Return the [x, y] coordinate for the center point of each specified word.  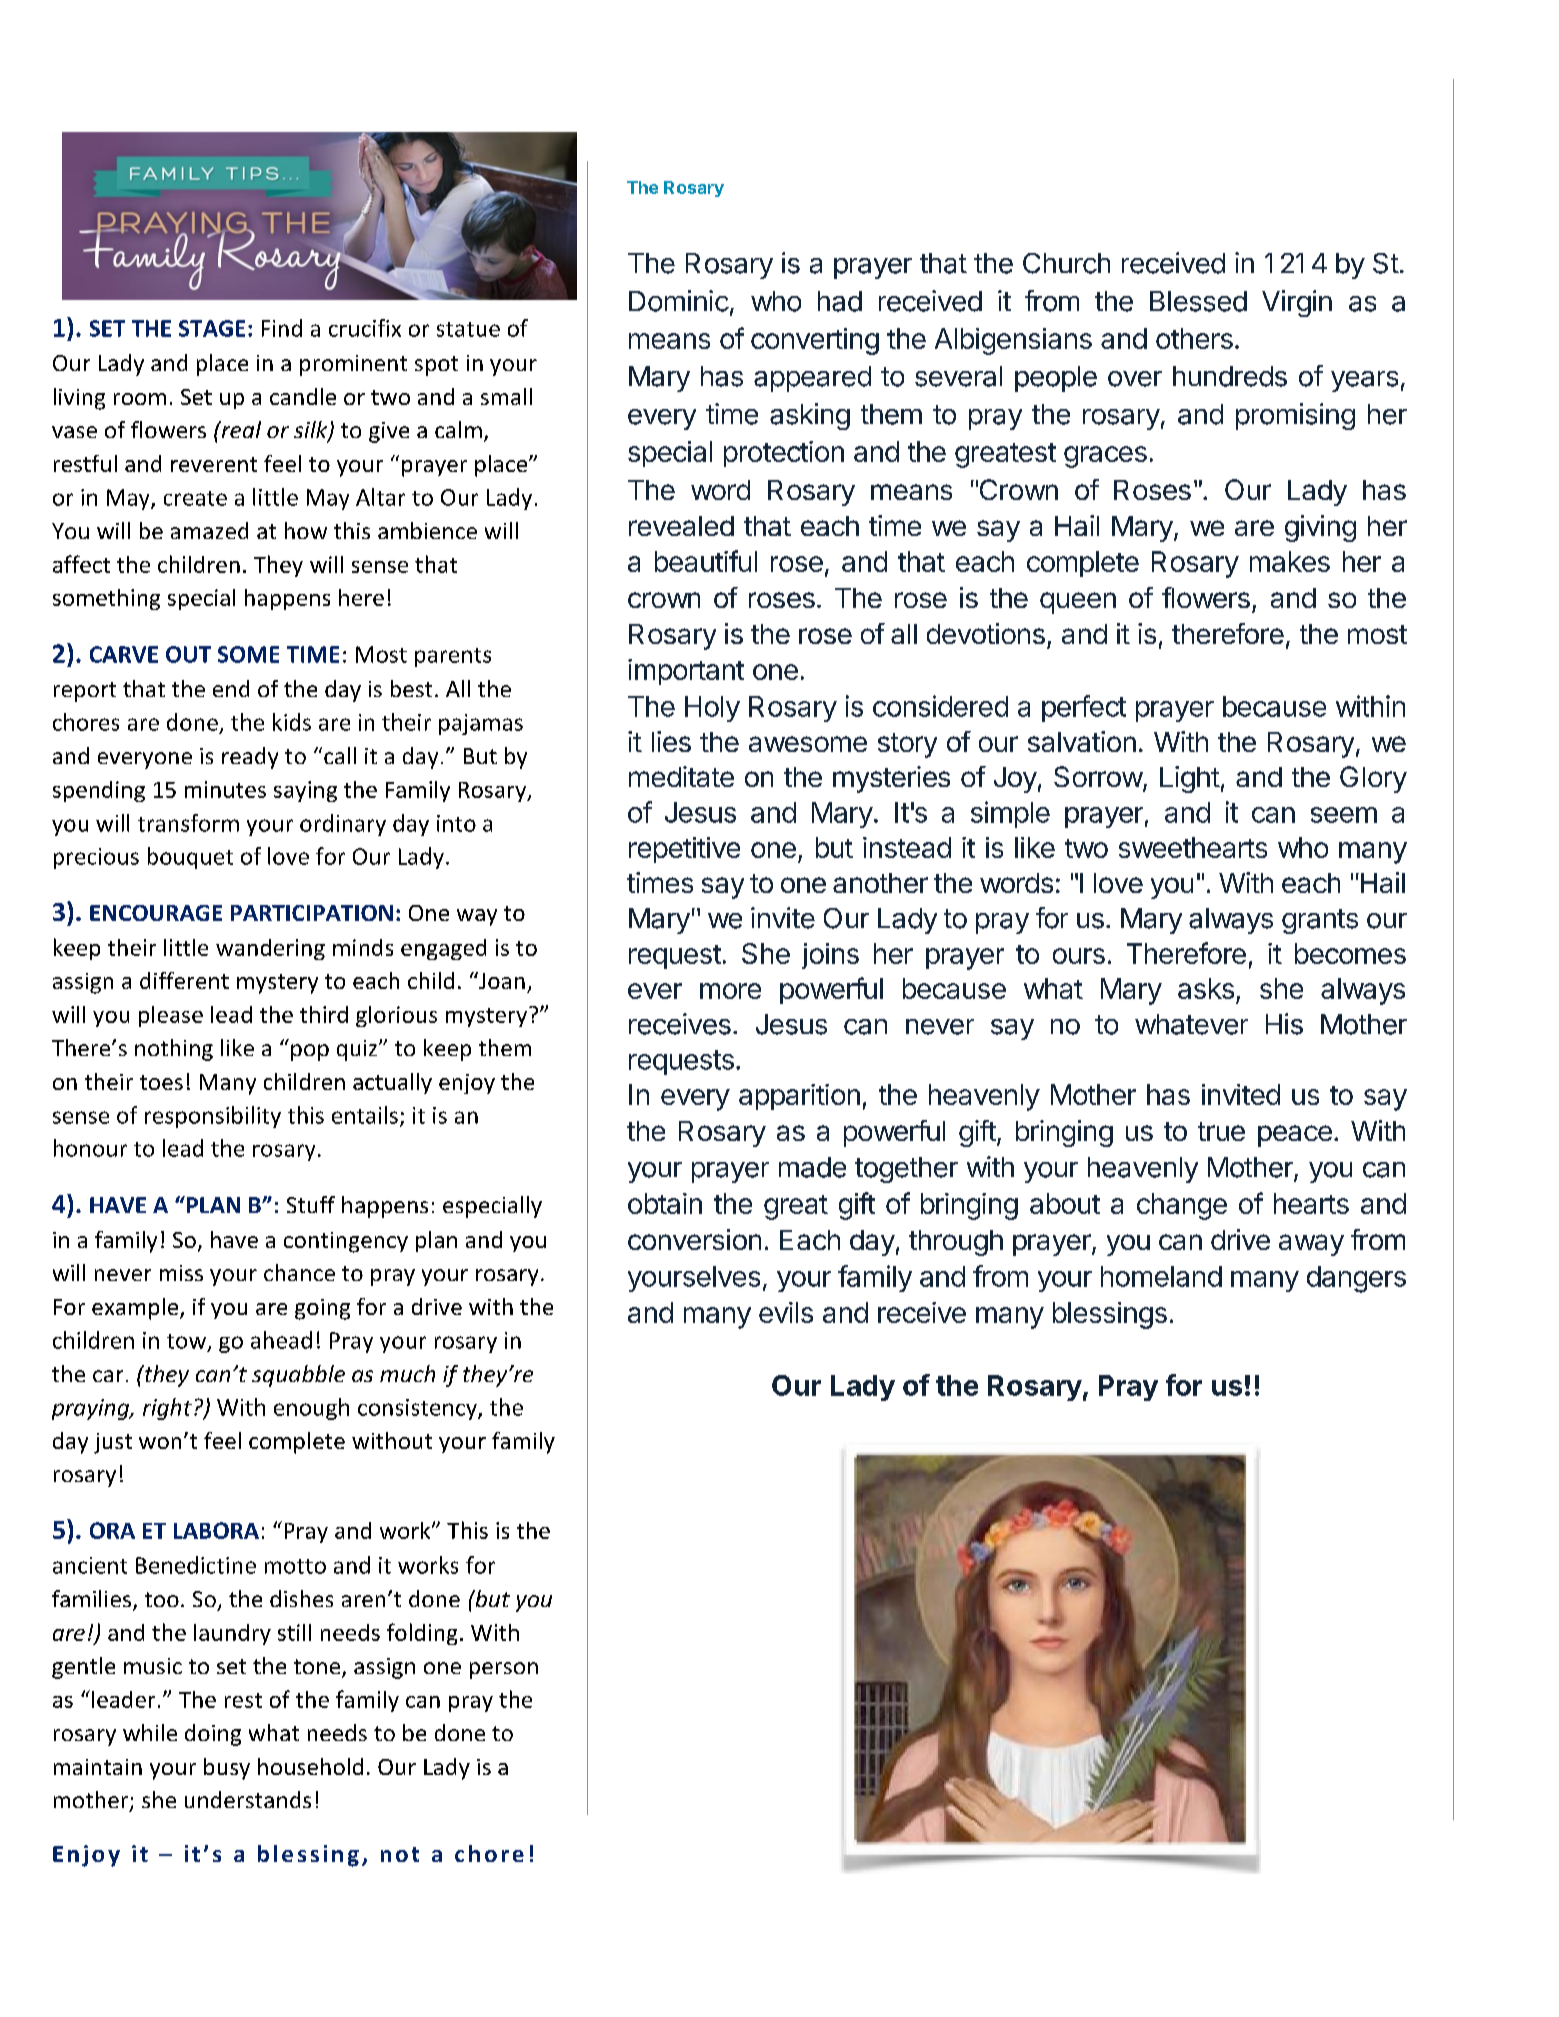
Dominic [679, 301]
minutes [225, 789]
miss [181, 1273]
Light [1190, 779]
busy [227, 1769]
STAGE [212, 328]
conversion [694, 1239]
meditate [681, 776]
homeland [1161, 1276]
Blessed [1198, 301]
